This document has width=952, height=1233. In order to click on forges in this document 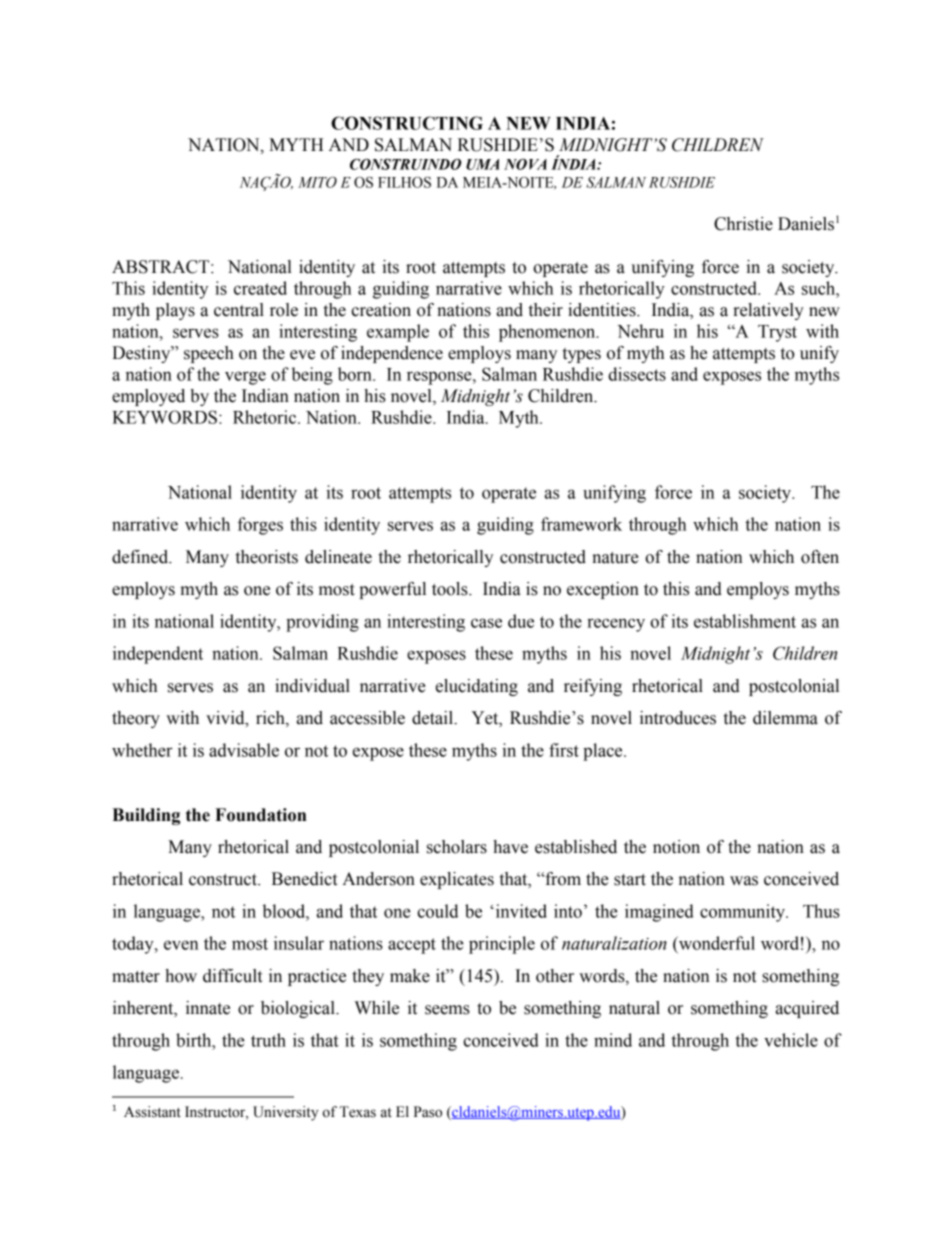, I will do `click(260, 526)`.
